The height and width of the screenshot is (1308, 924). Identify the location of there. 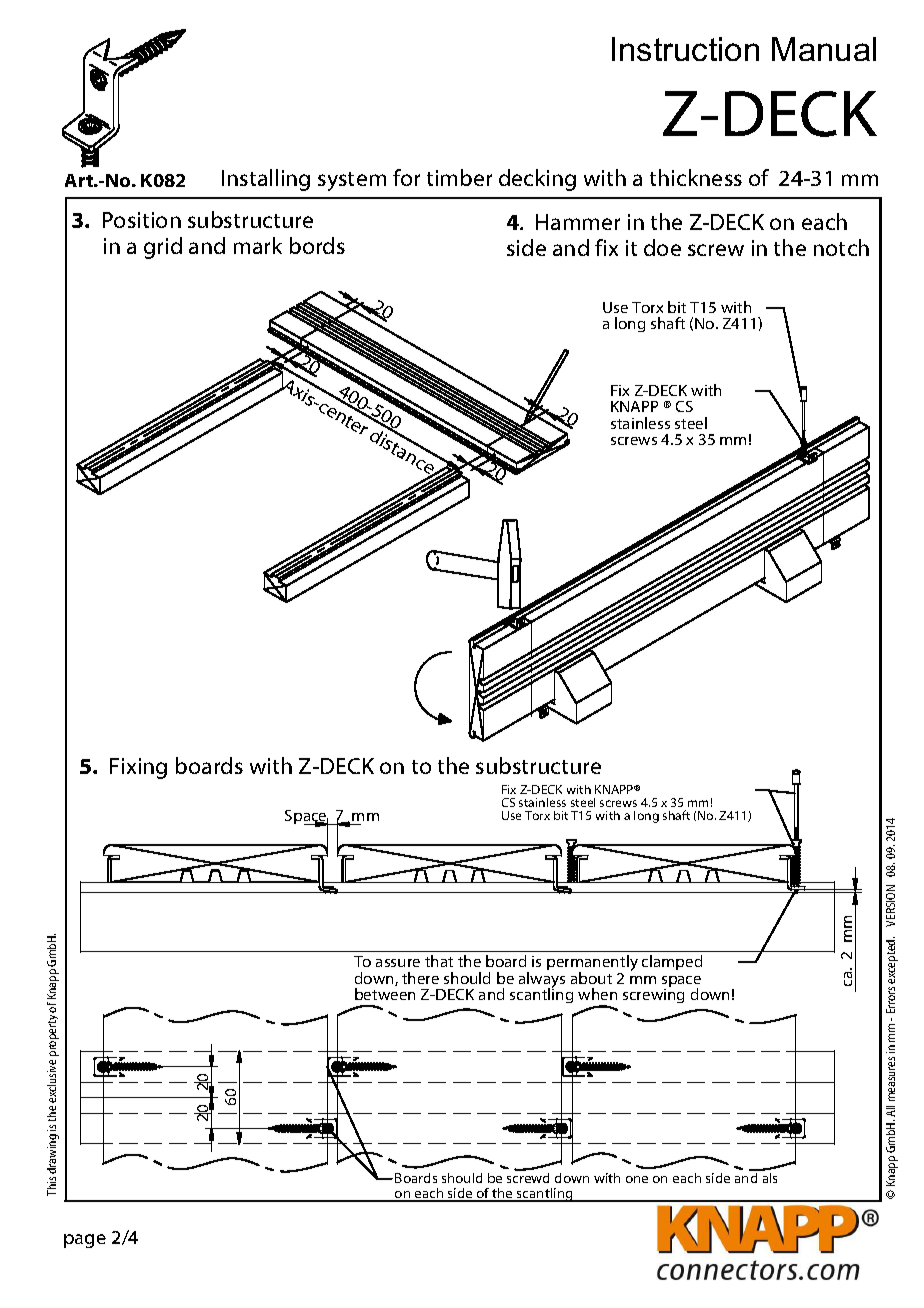
(420, 978).
